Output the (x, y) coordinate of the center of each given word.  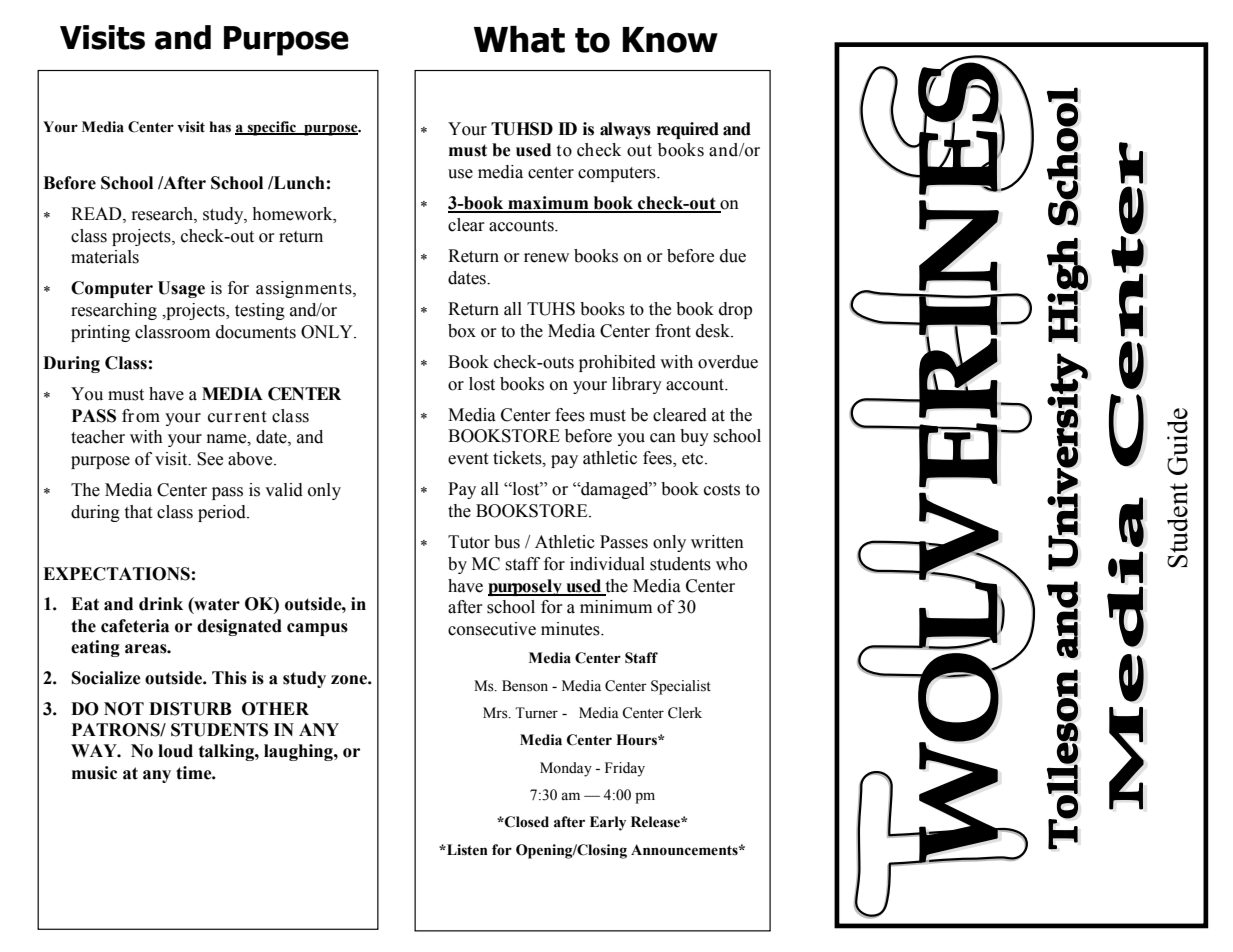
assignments (305, 289)
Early (608, 823)
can (663, 438)
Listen (466, 850)
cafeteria (135, 626)
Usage (181, 289)
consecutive (492, 629)
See (210, 459)
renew (546, 258)
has (220, 127)
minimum (616, 607)
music (94, 773)
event (468, 459)
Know (670, 40)
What (519, 39)
